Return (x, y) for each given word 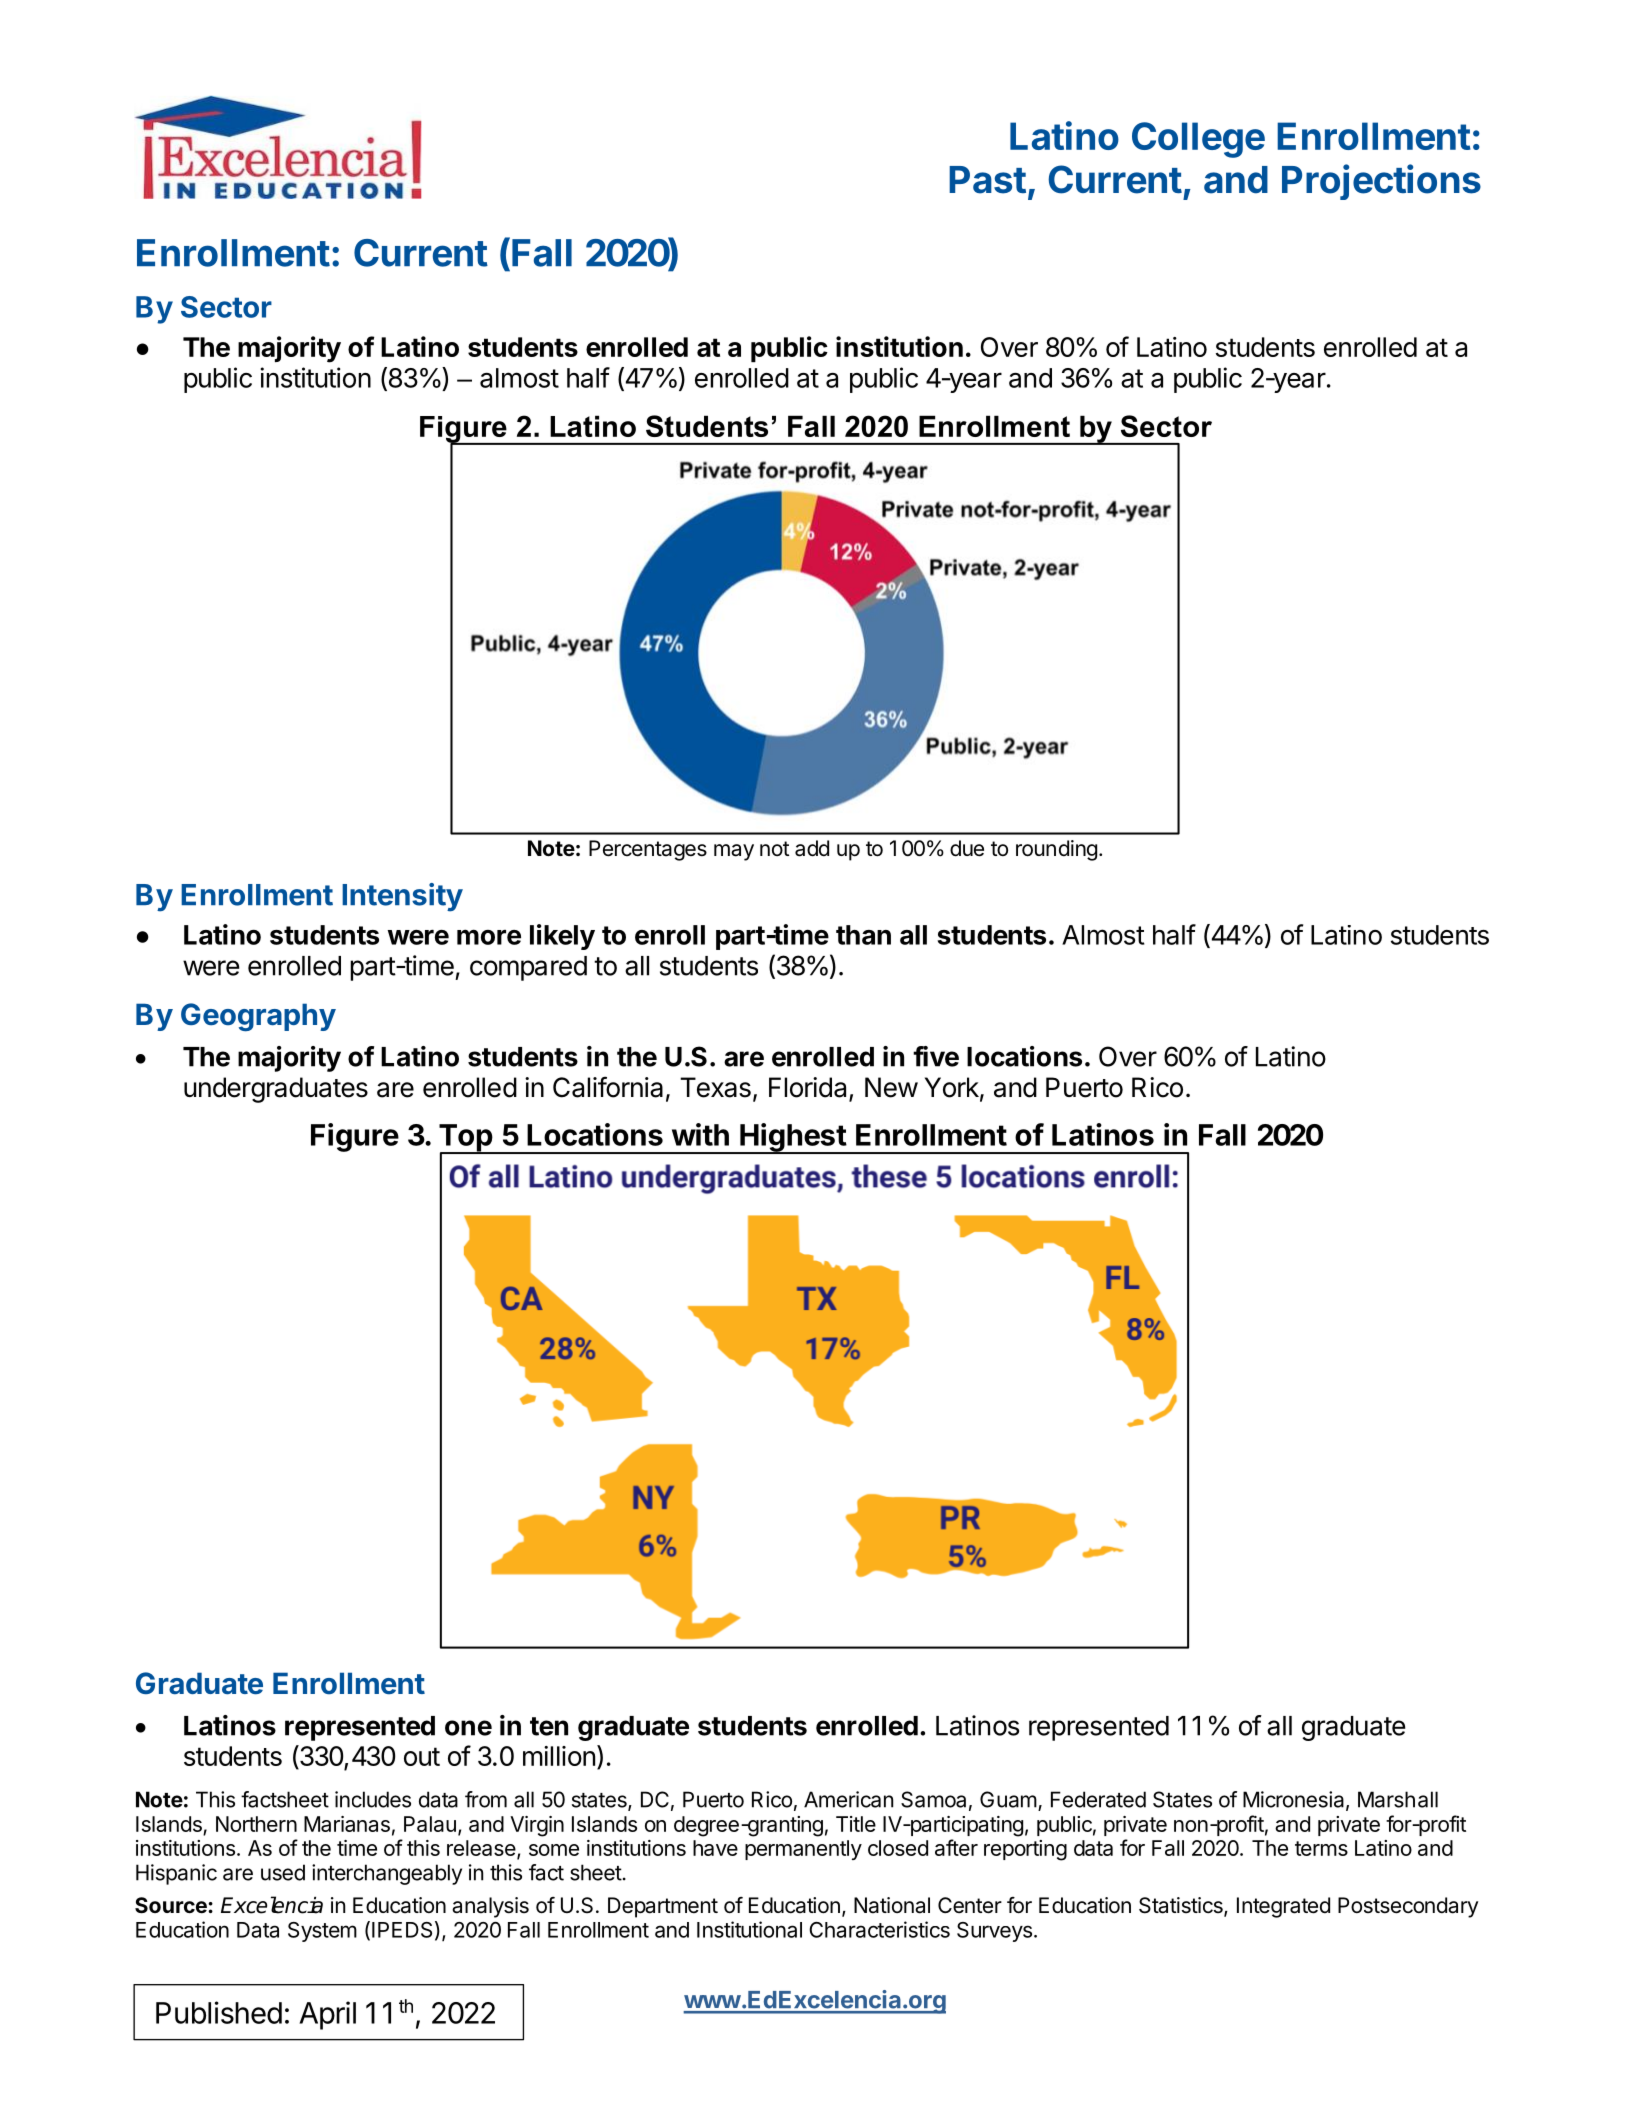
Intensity (402, 897)
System (322, 1932)
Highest (793, 1138)
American (848, 1799)
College (1198, 140)
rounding (1056, 850)
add (812, 848)
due (967, 848)
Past (987, 180)
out (422, 1756)
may (734, 852)
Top (466, 1139)
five (936, 1056)
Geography (258, 1017)
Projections (1381, 182)
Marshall (1398, 1799)
